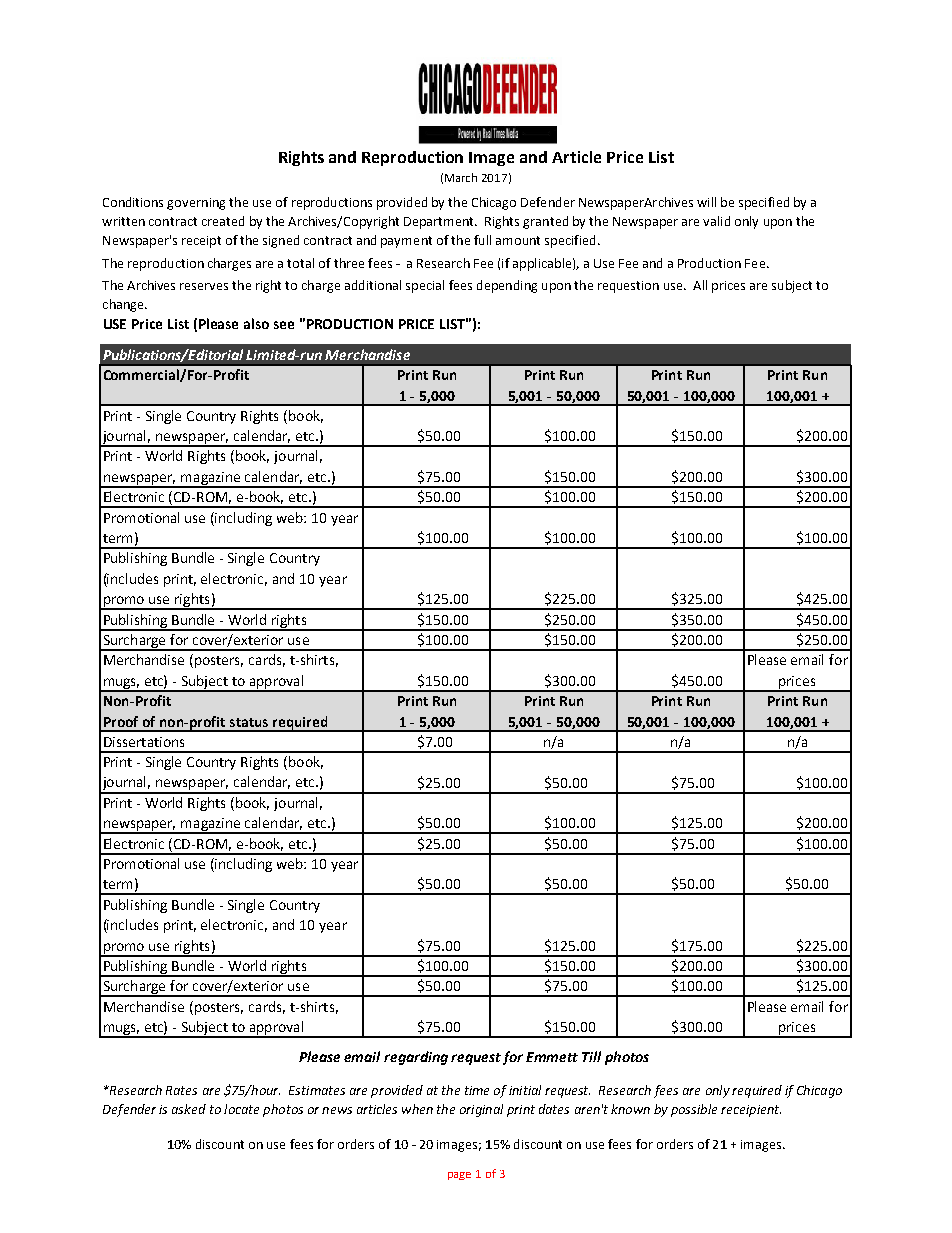 The width and height of the screenshot is (952, 1233). Describe the element at coordinates (144, 742) in the screenshot. I see `Dissertations` at that location.
